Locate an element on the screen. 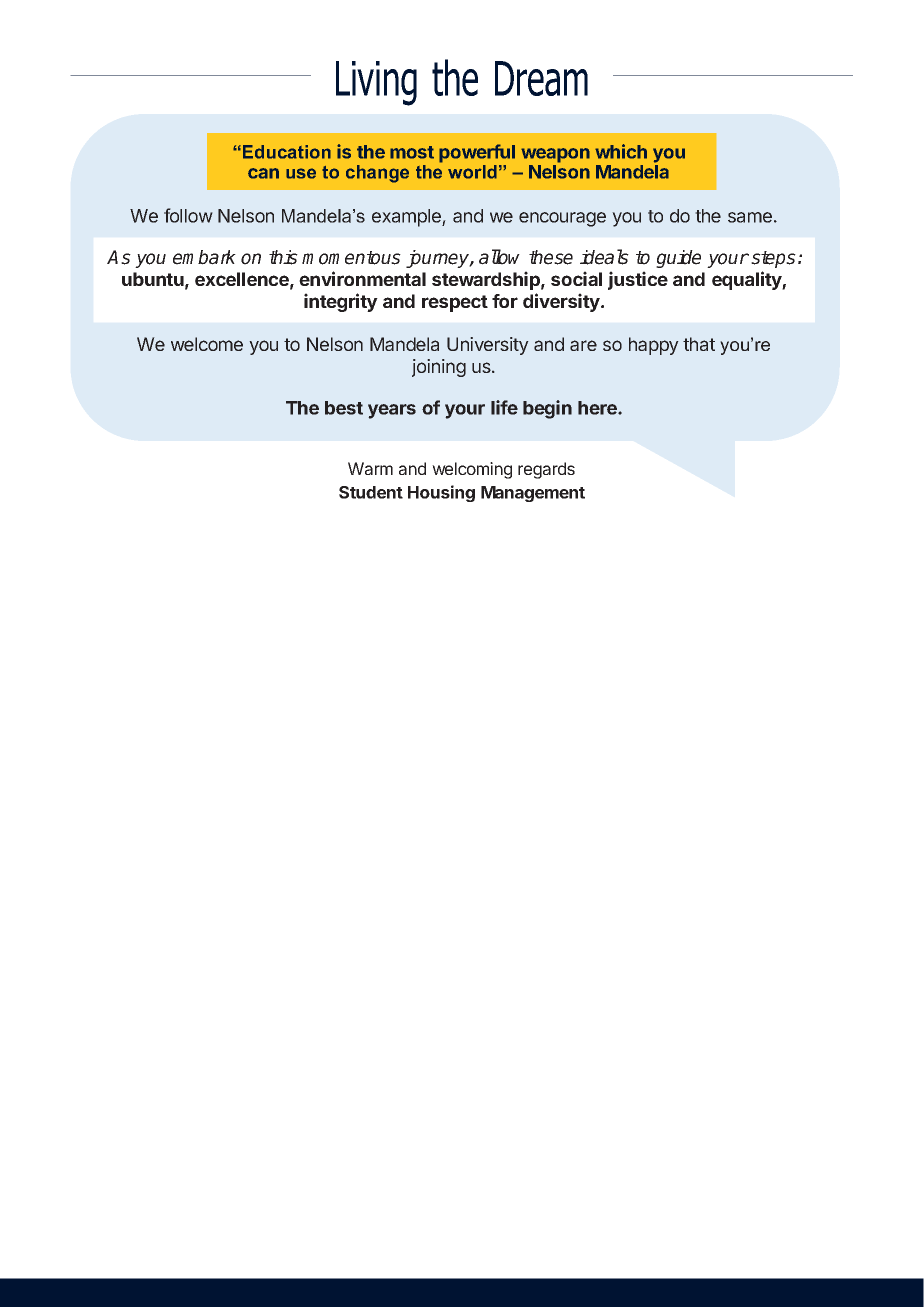  welcome is located at coordinates (207, 344).
